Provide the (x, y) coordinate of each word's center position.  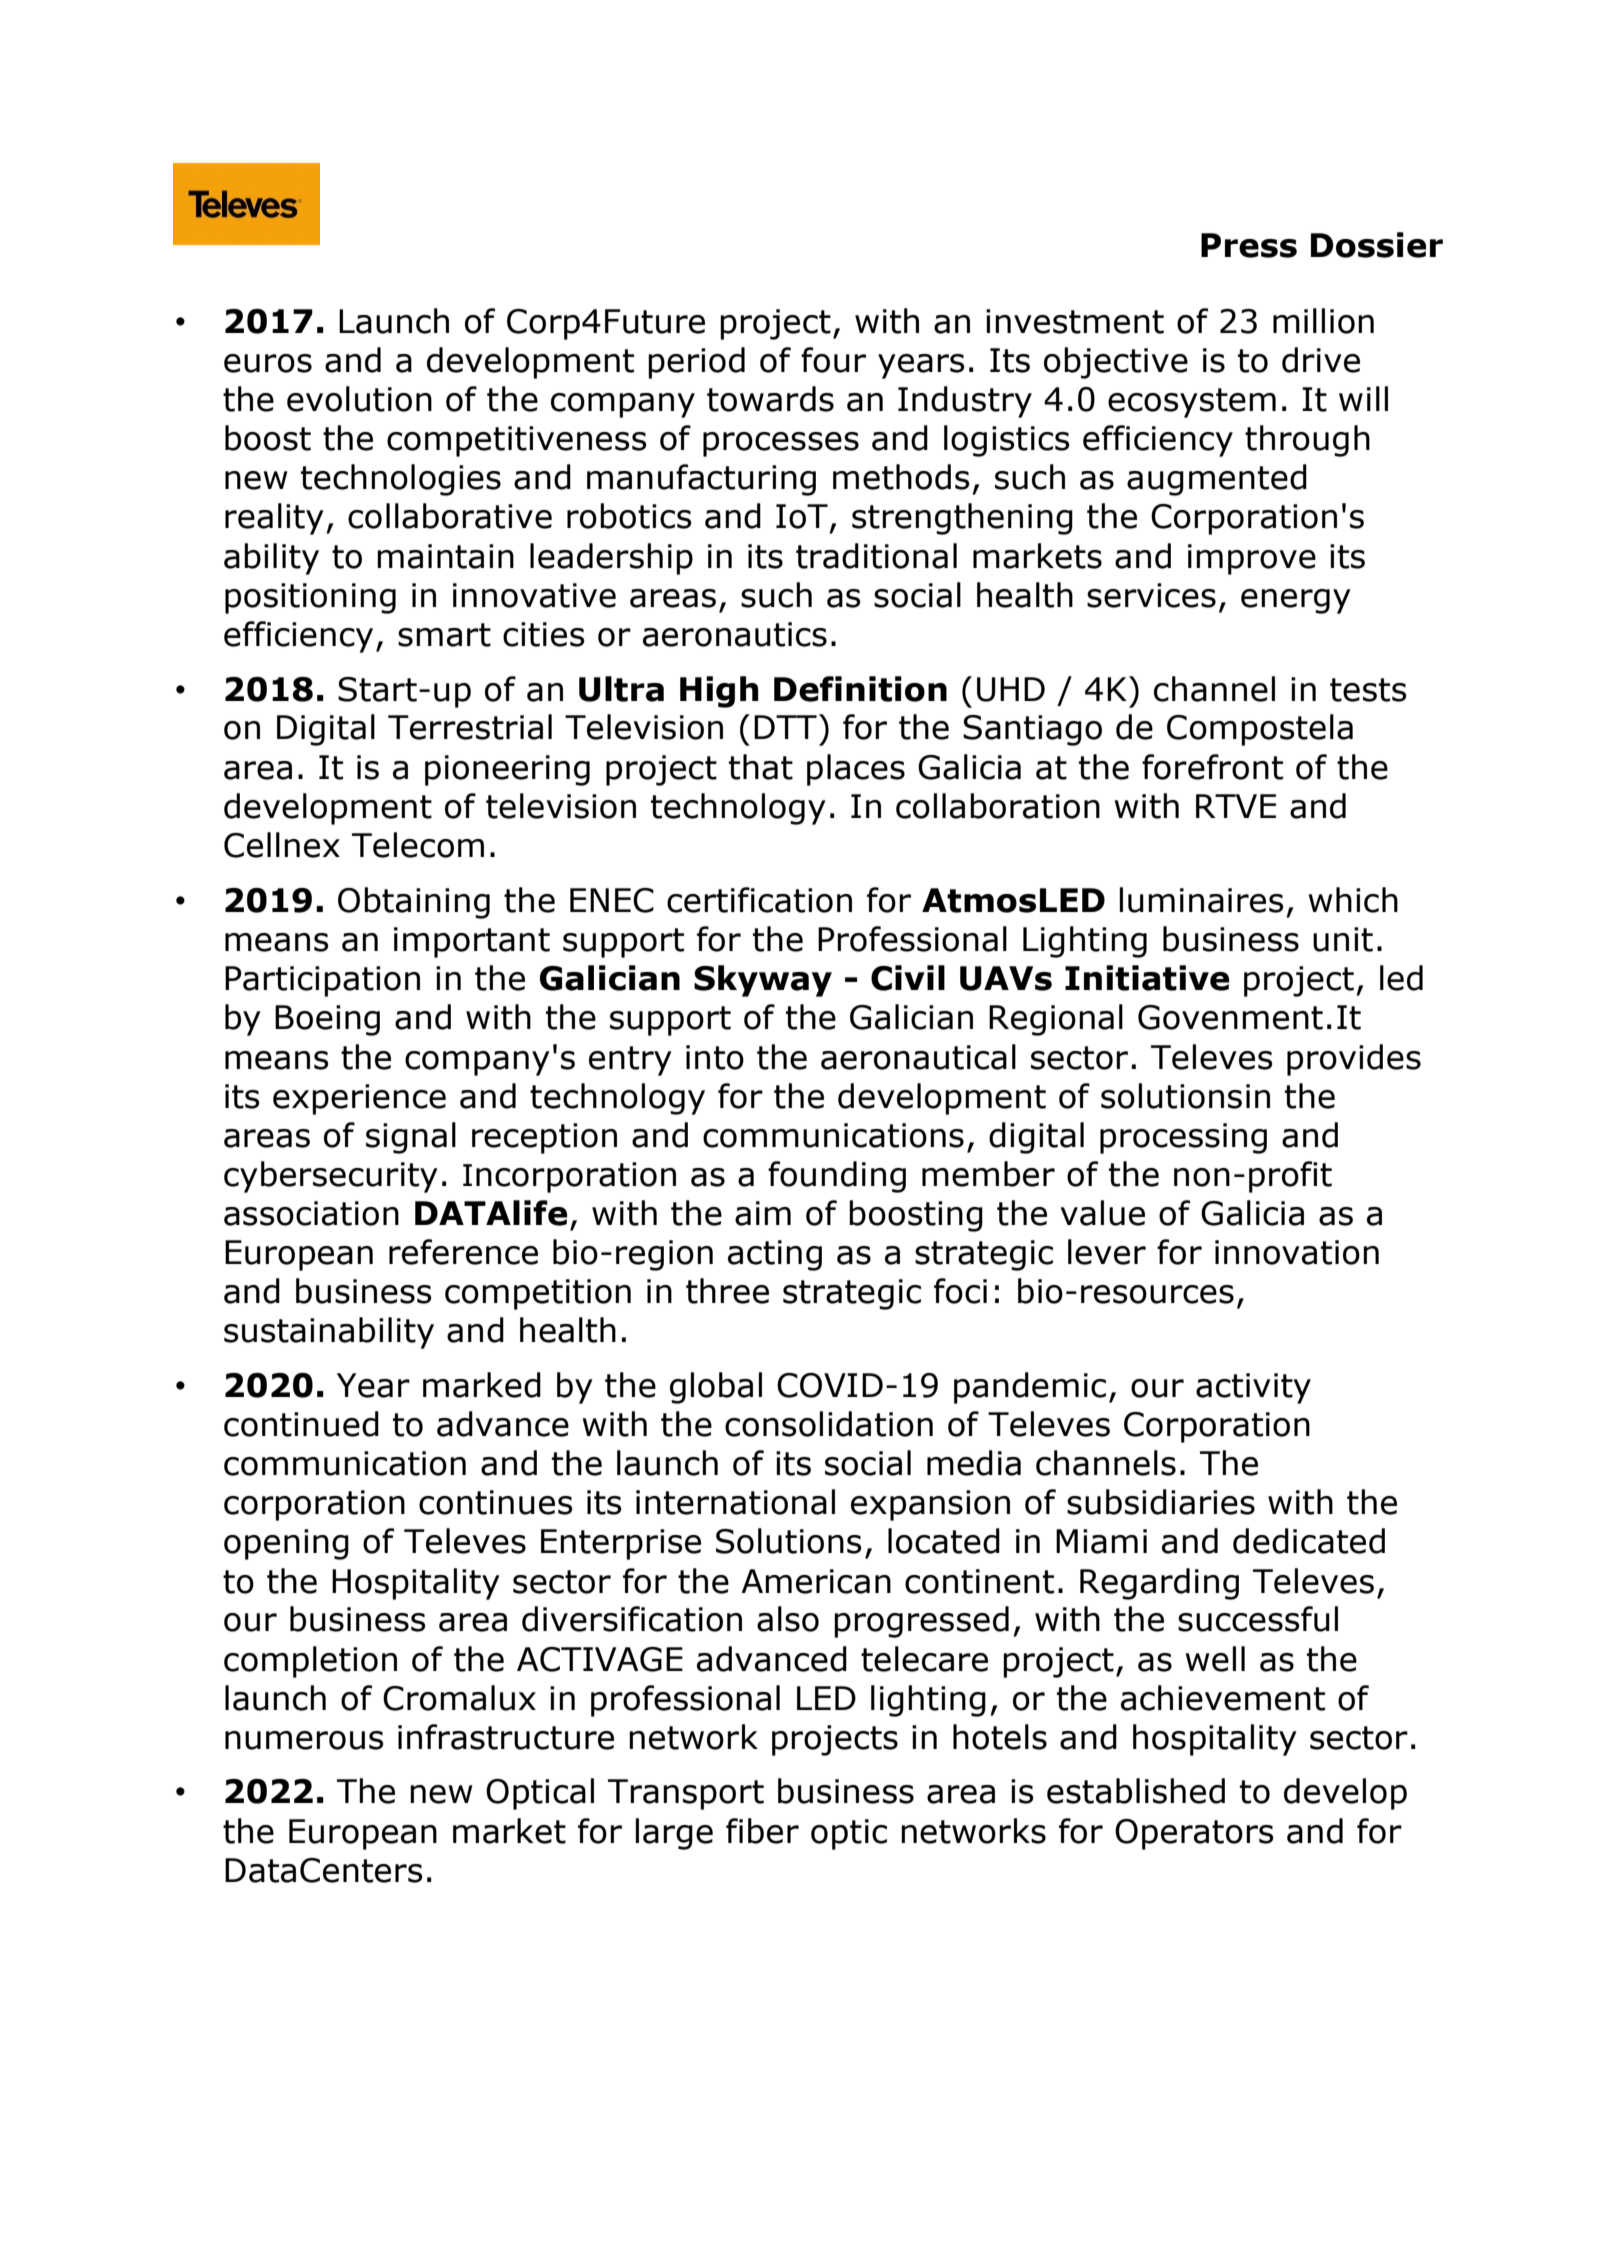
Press (1249, 245)
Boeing (327, 1020)
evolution (359, 399)
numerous (304, 1740)
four (833, 360)
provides (1354, 1060)
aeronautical (918, 1057)
